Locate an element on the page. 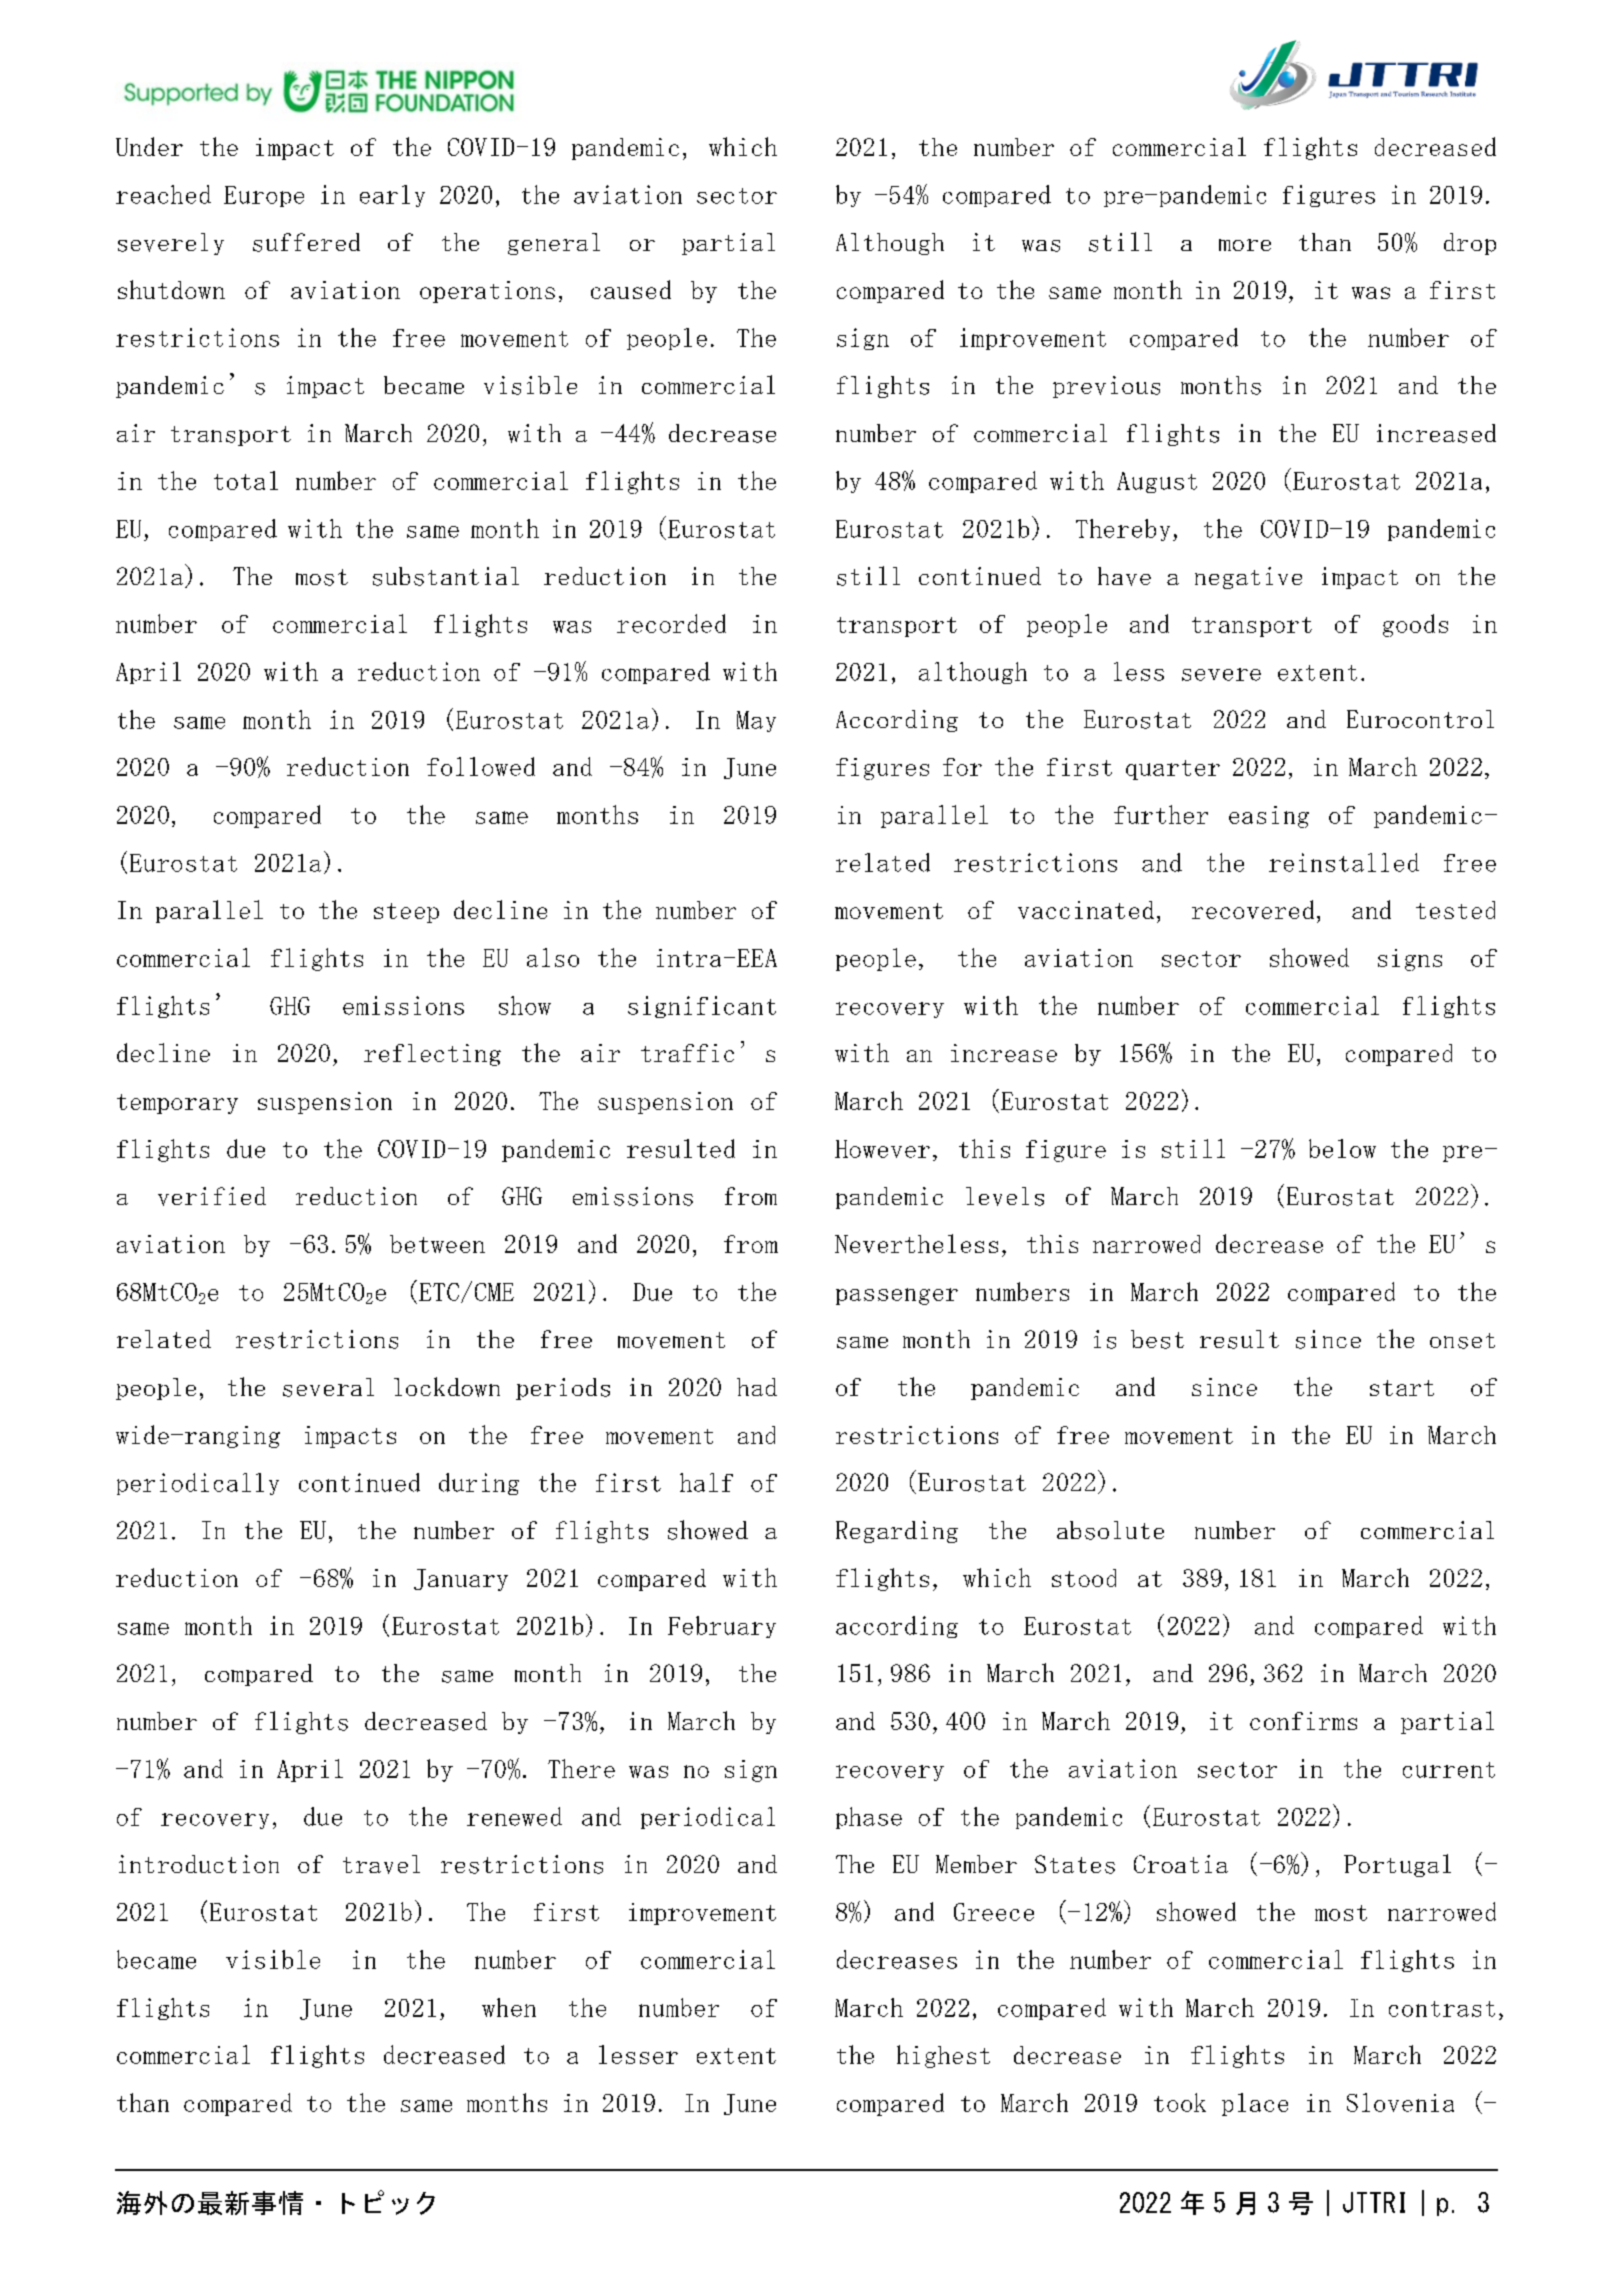 This document has width=1613, height=2282. passenger is located at coordinates (897, 1296).
